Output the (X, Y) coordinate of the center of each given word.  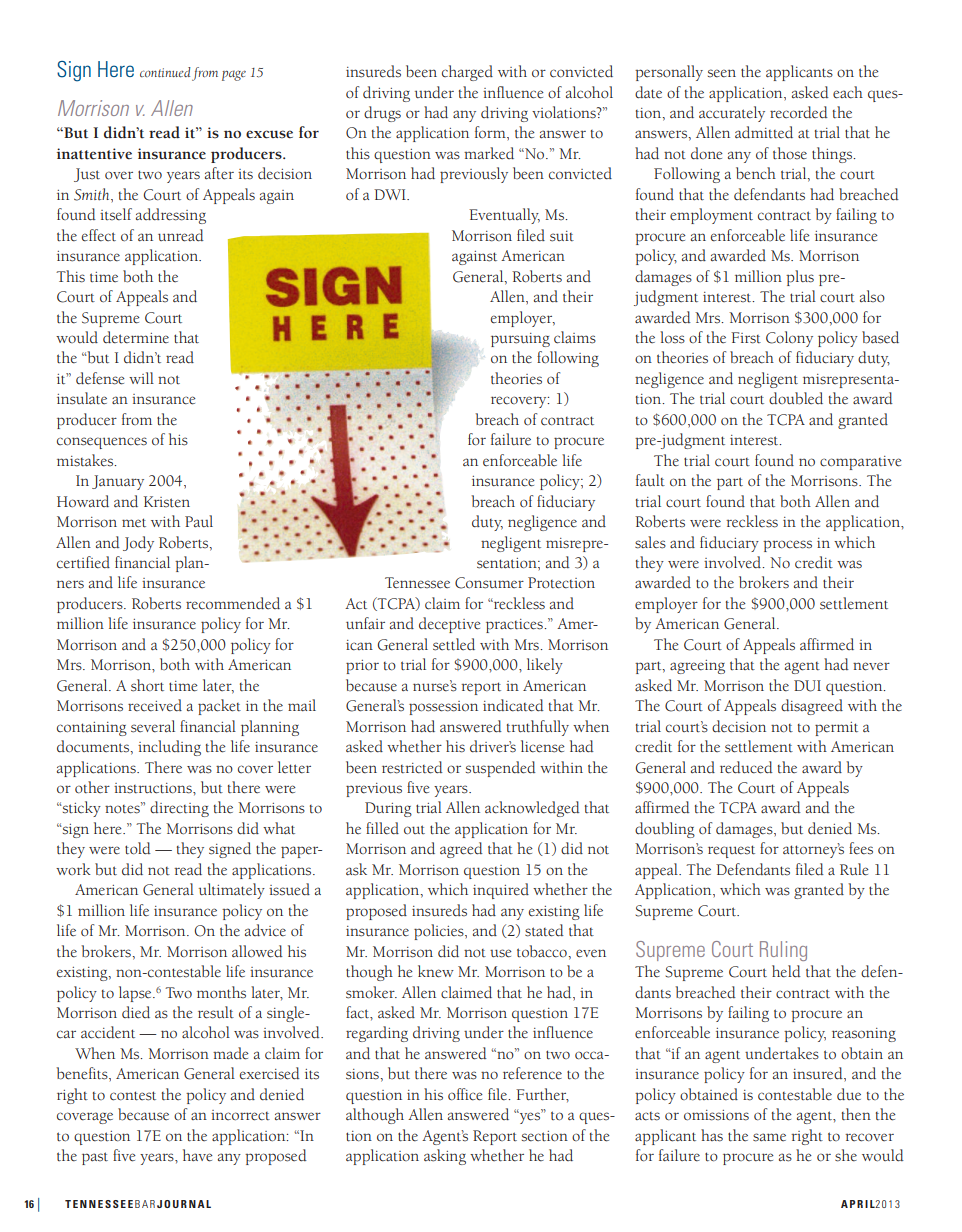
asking (445, 1157)
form (491, 133)
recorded (799, 112)
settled (454, 644)
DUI (807, 686)
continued (165, 72)
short (147, 685)
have (198, 1155)
